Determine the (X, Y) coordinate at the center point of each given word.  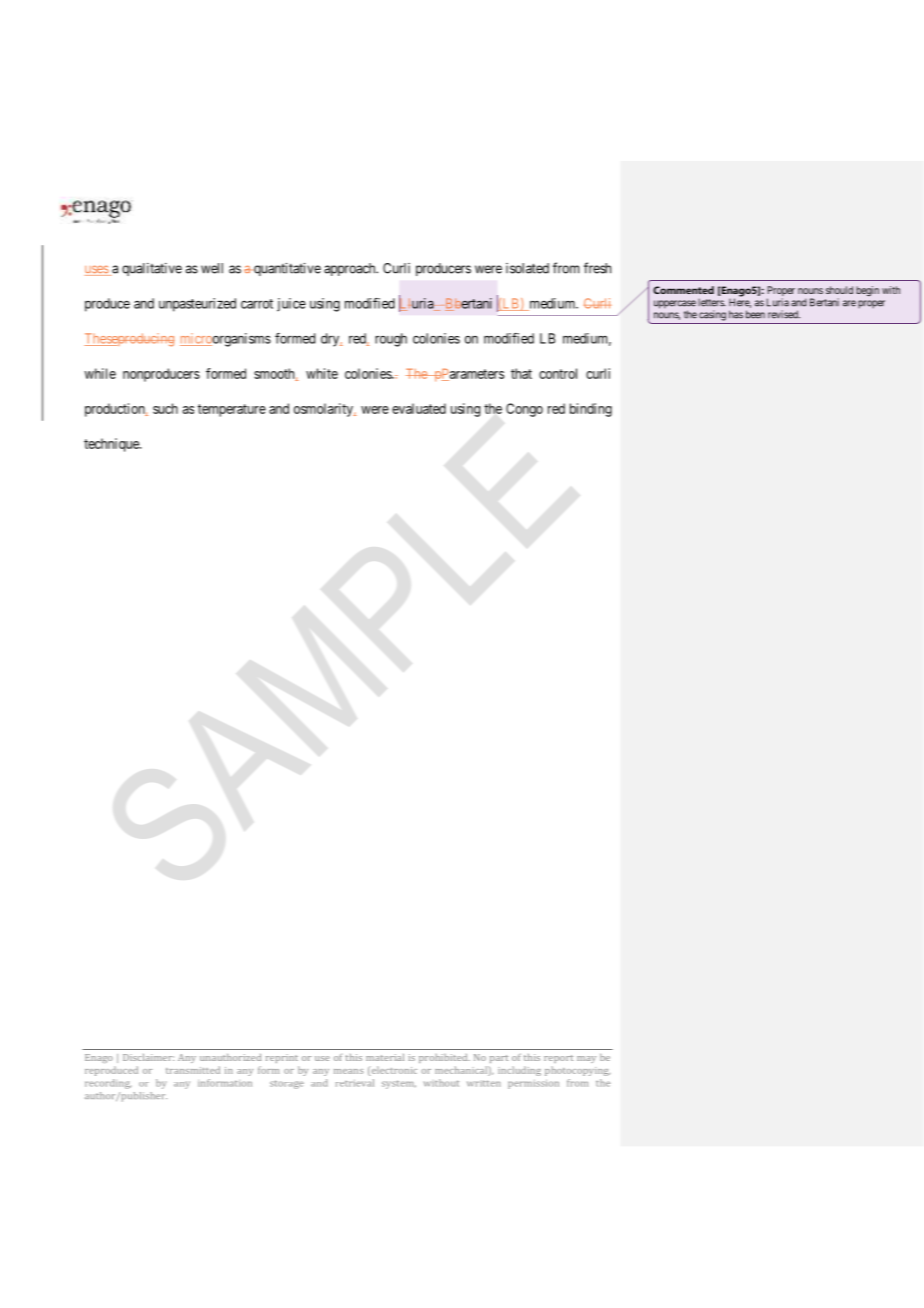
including (519, 1071)
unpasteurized (197, 305)
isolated (527, 268)
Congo (524, 410)
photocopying (578, 1071)
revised (784, 314)
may (586, 1059)
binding (591, 410)
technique (112, 445)
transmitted (193, 1070)
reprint (282, 1058)
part (499, 1059)
